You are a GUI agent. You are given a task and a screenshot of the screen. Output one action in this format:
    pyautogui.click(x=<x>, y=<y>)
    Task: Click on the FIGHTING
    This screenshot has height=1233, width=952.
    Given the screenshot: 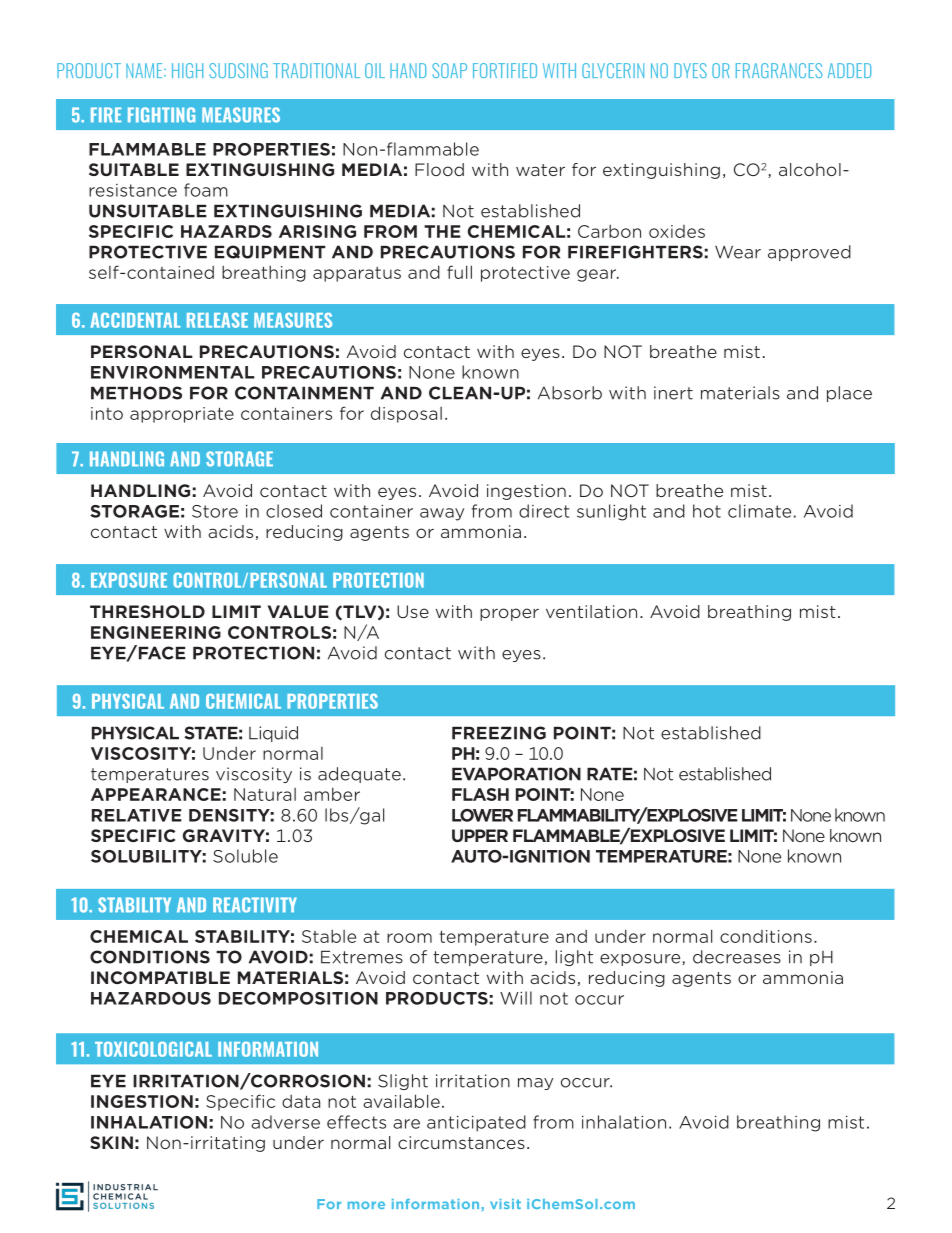 What is the action you would take?
    pyautogui.click(x=161, y=115)
